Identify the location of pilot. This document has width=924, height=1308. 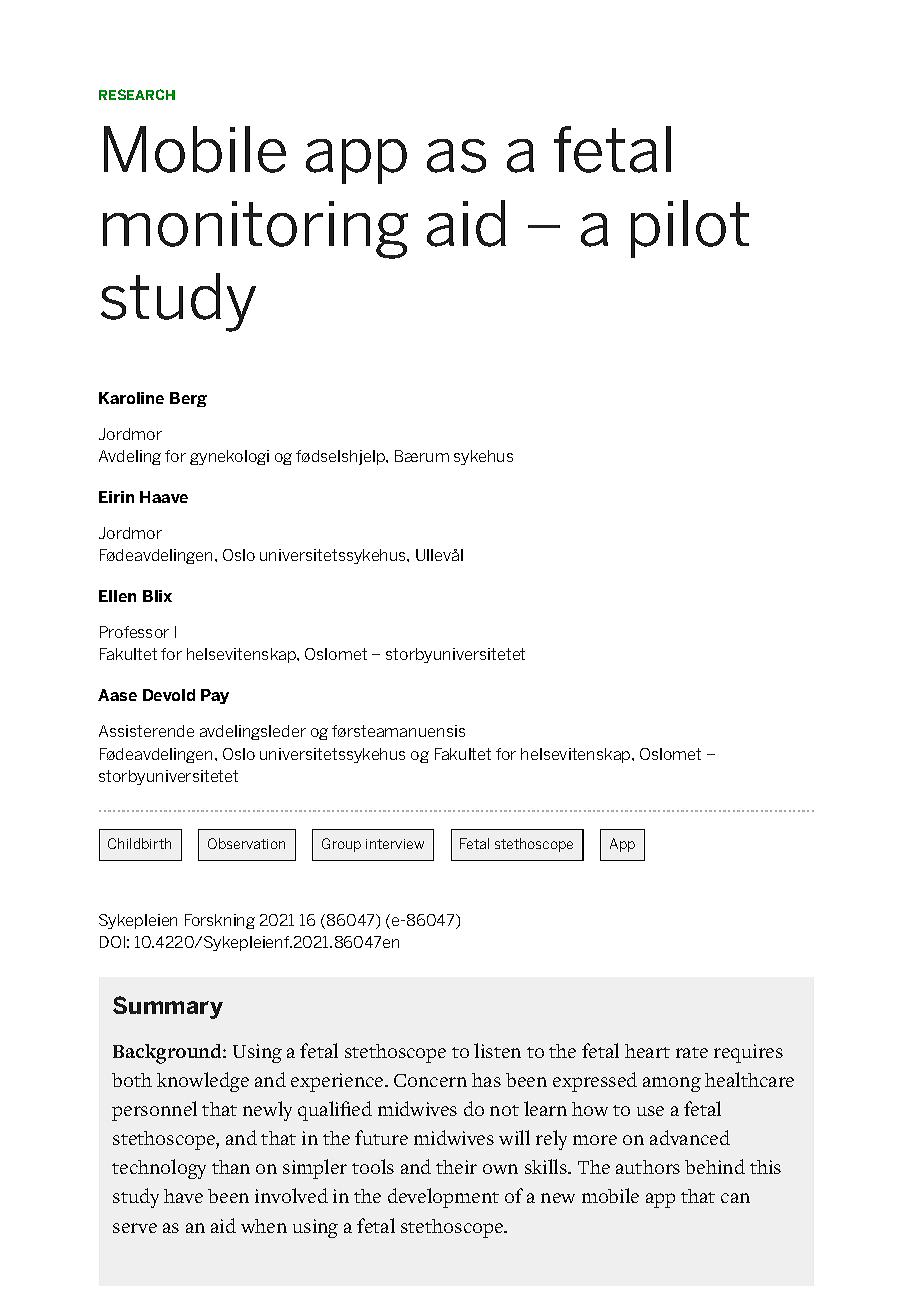
(690, 229).
